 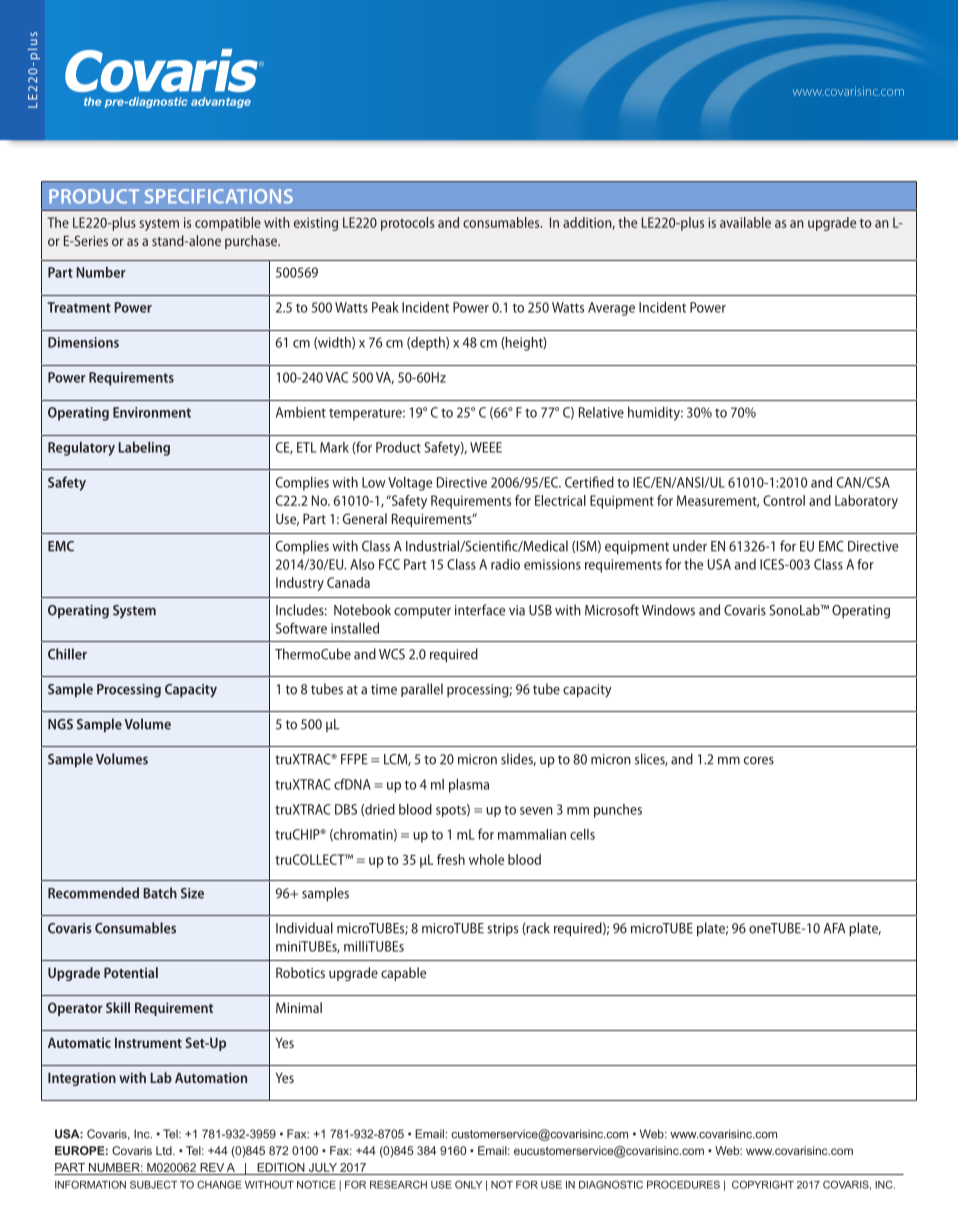 I want to click on ONLY, so click(x=468, y=1185).
